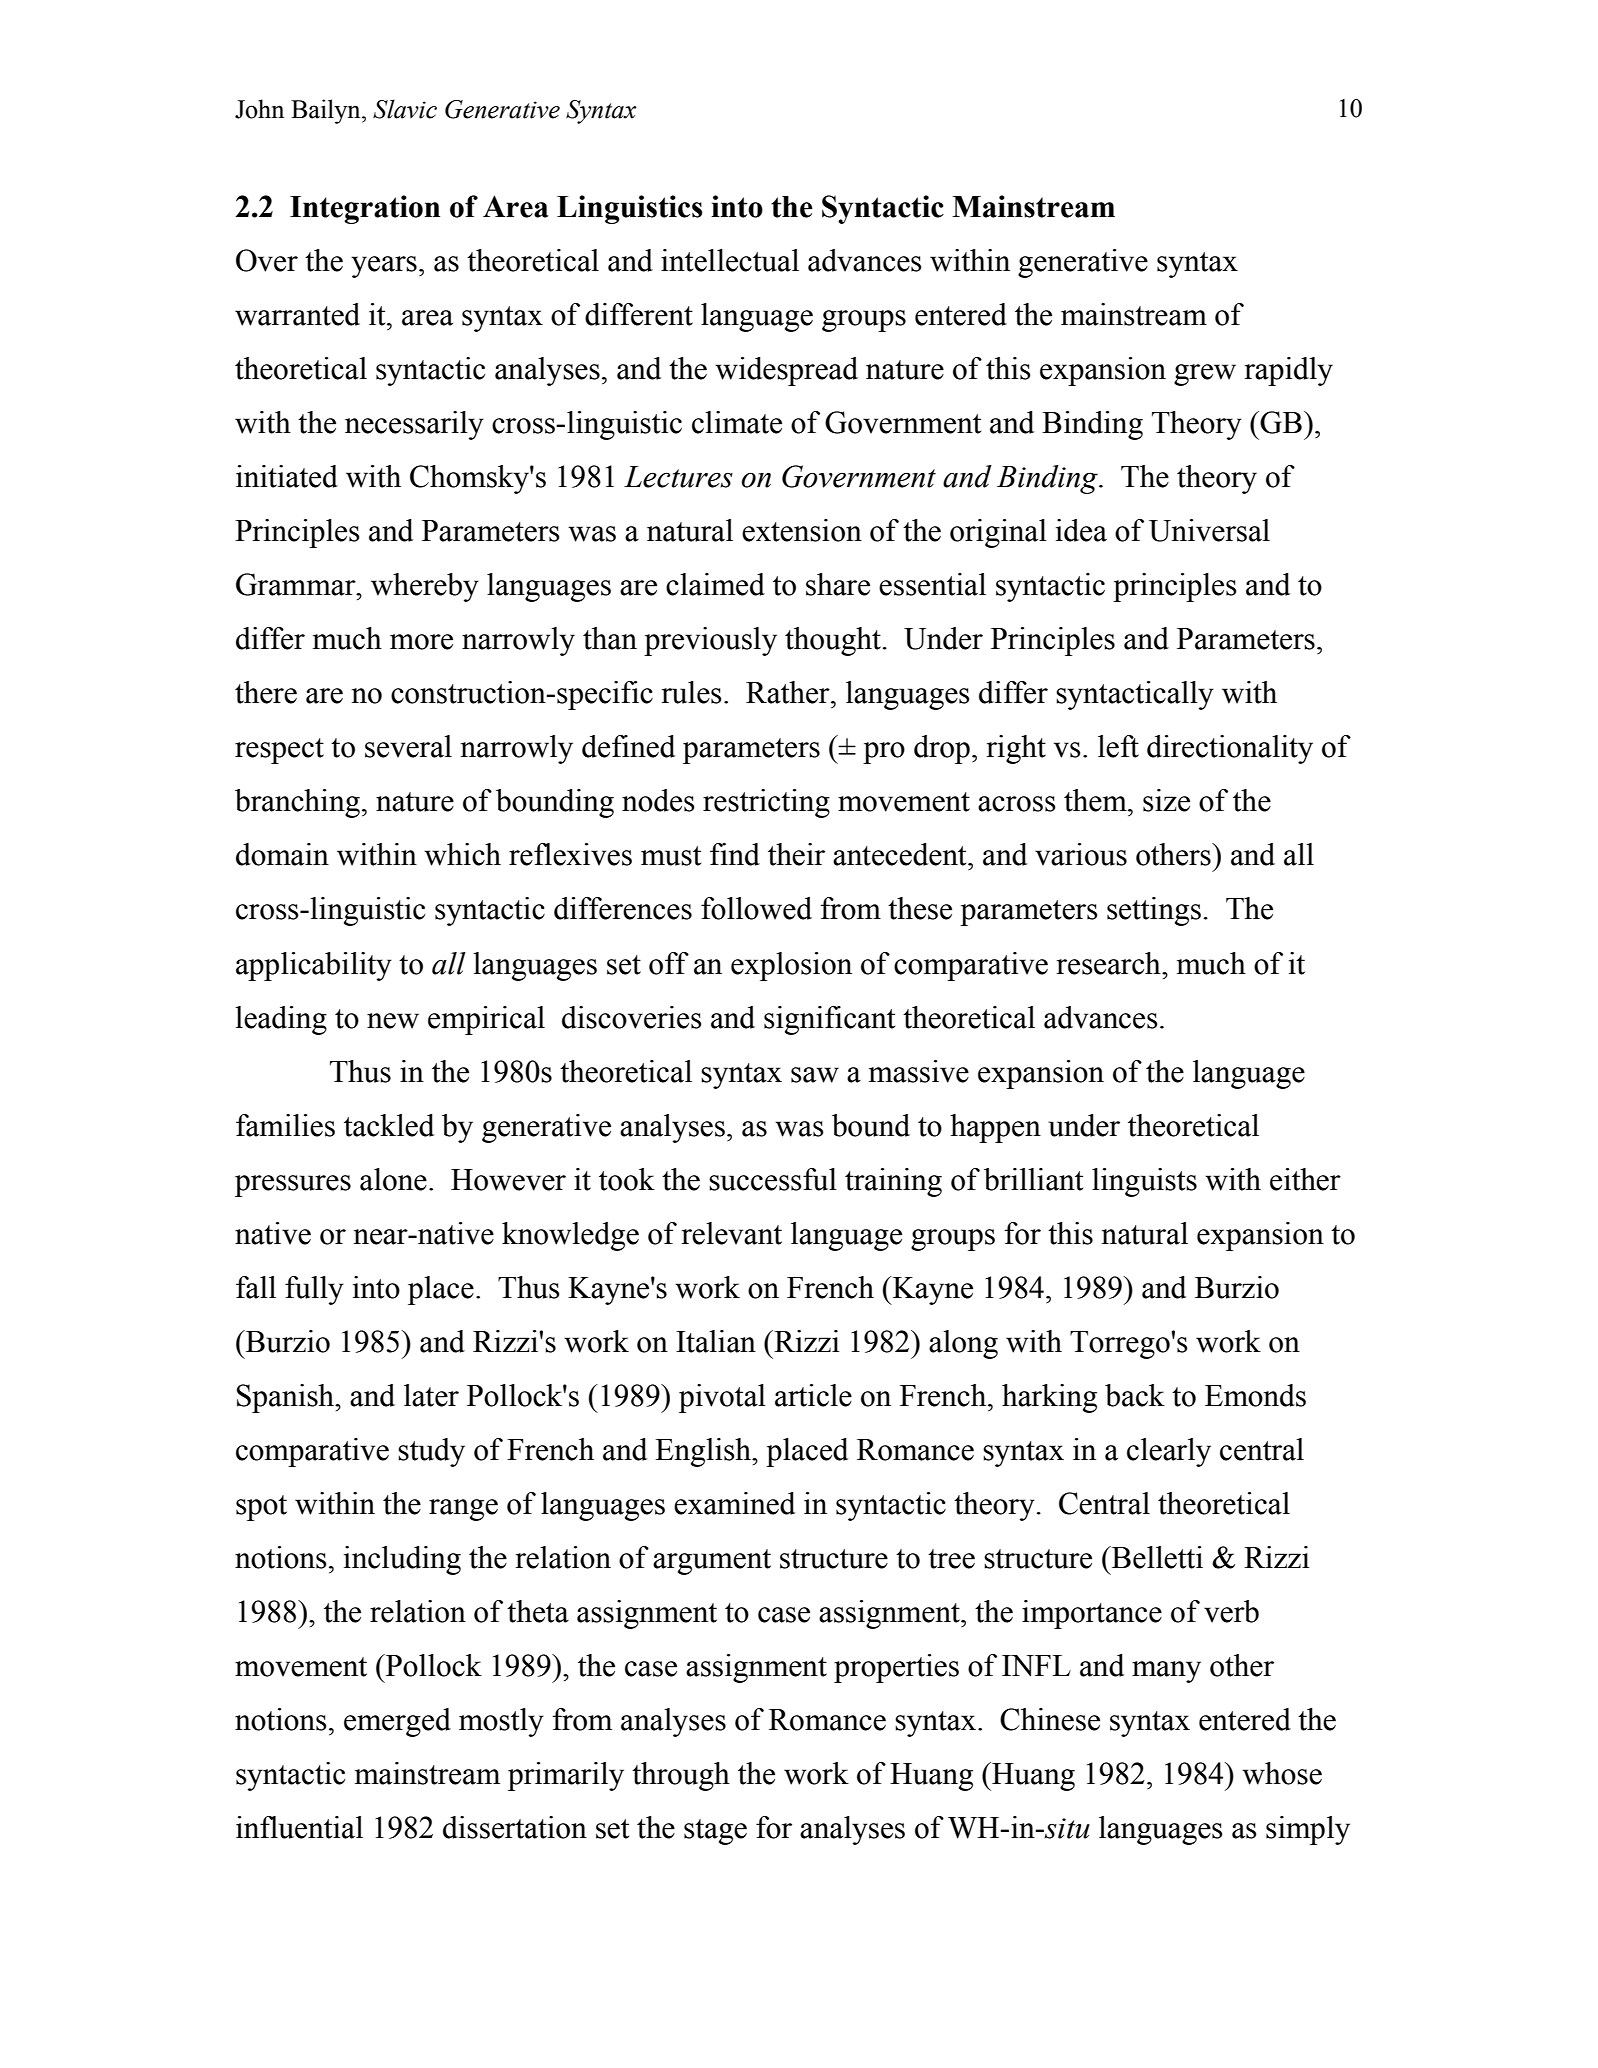  What do you see at coordinates (425, 587) in the screenshot?
I see `whereby` at bounding box center [425, 587].
